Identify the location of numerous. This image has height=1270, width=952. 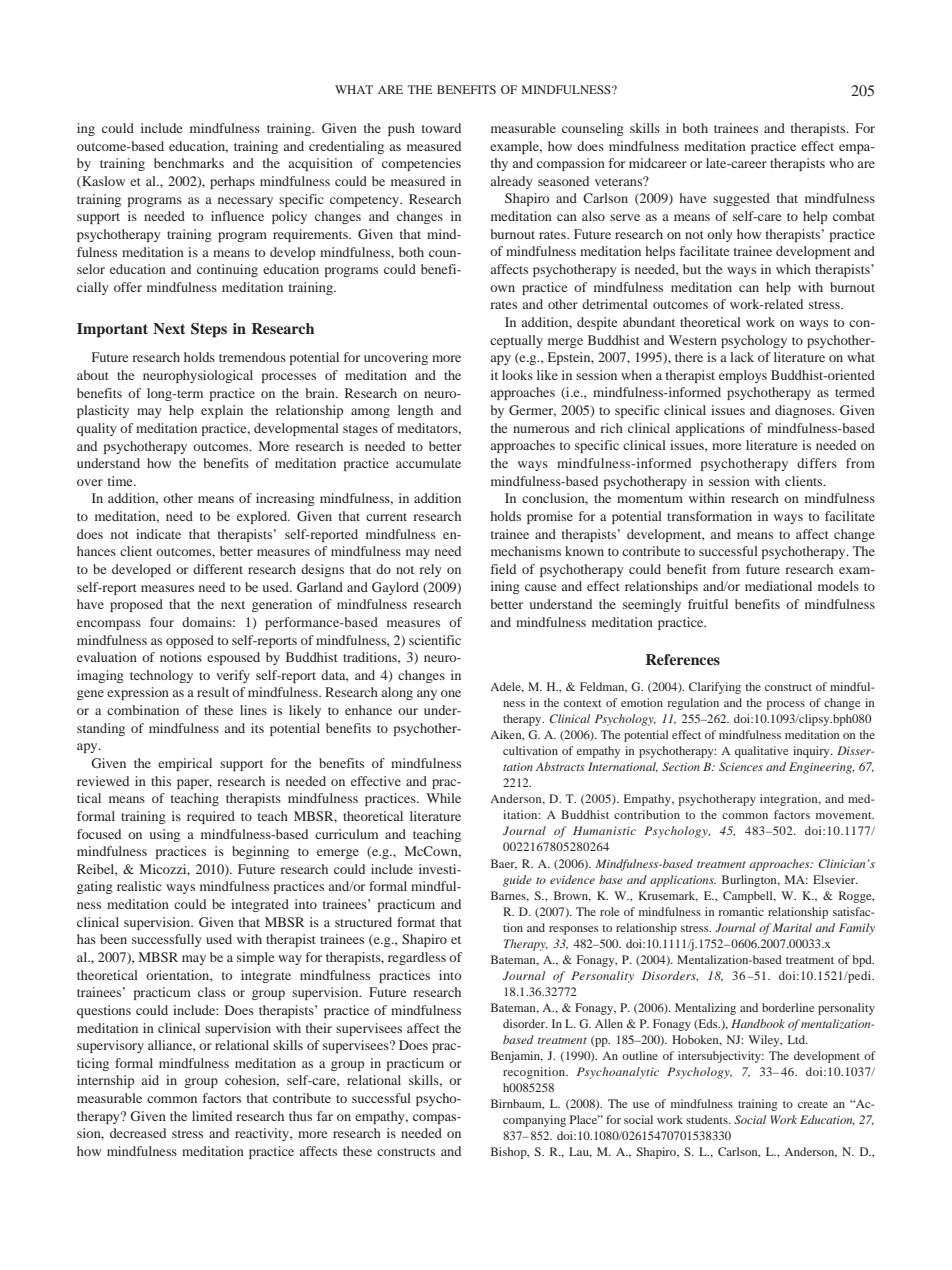
(541, 429).
